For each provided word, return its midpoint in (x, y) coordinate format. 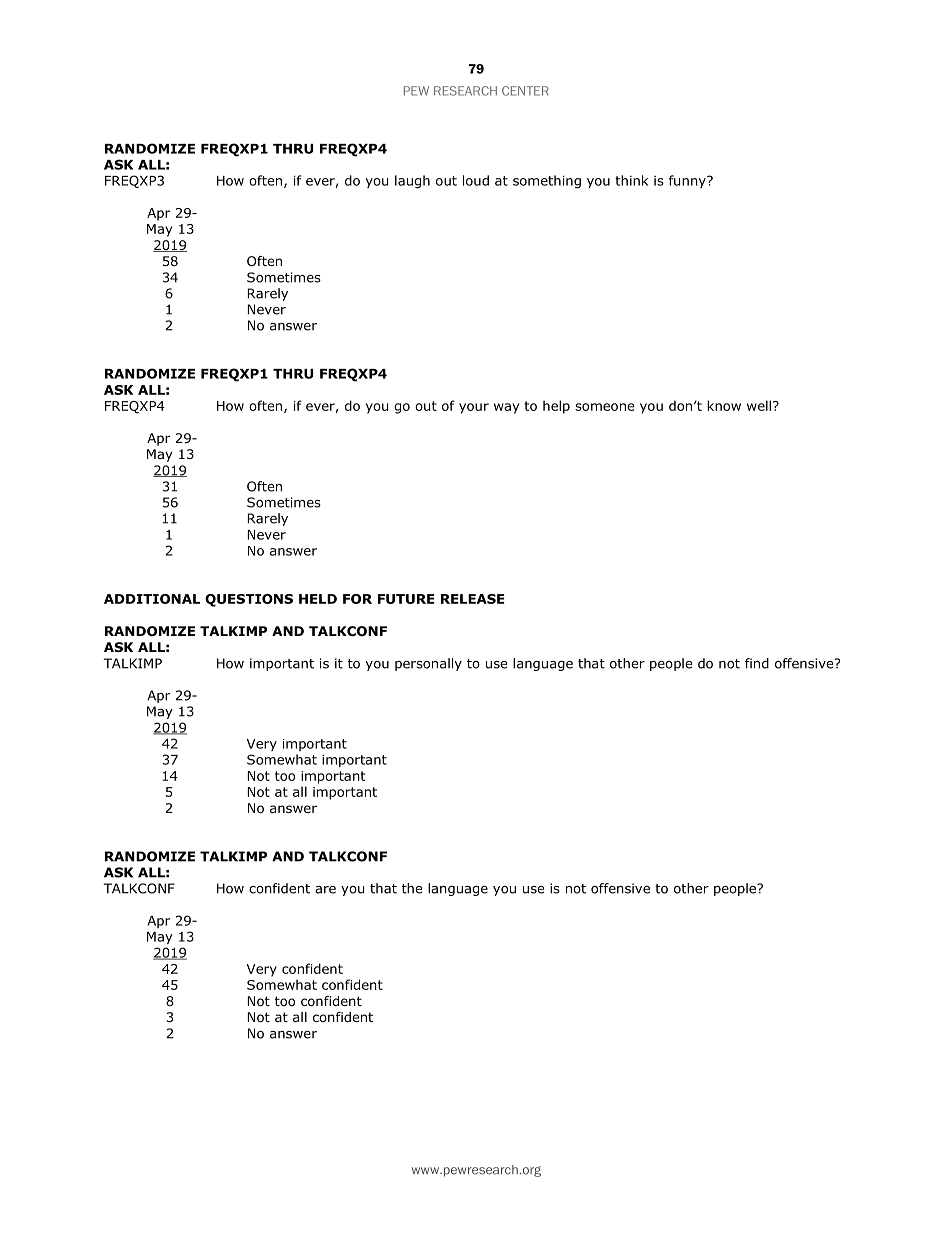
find (757, 663)
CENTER (525, 91)
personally (428, 664)
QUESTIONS (249, 600)
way (506, 408)
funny (688, 181)
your (474, 408)
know (724, 405)
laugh (412, 182)
